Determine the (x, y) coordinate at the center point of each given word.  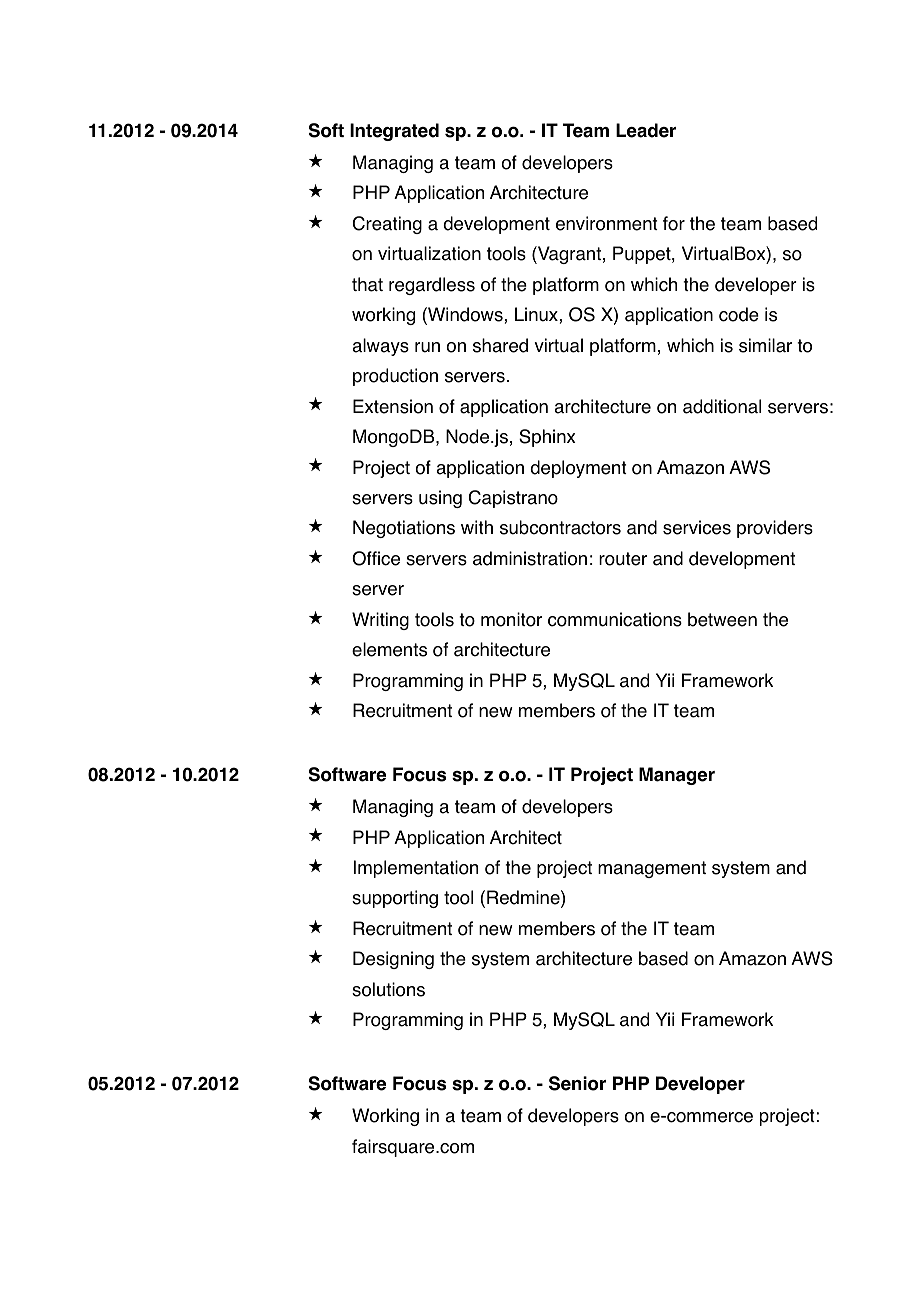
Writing (380, 621)
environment (607, 223)
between (722, 619)
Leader (646, 130)
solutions (388, 989)
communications (615, 619)
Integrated (394, 132)
